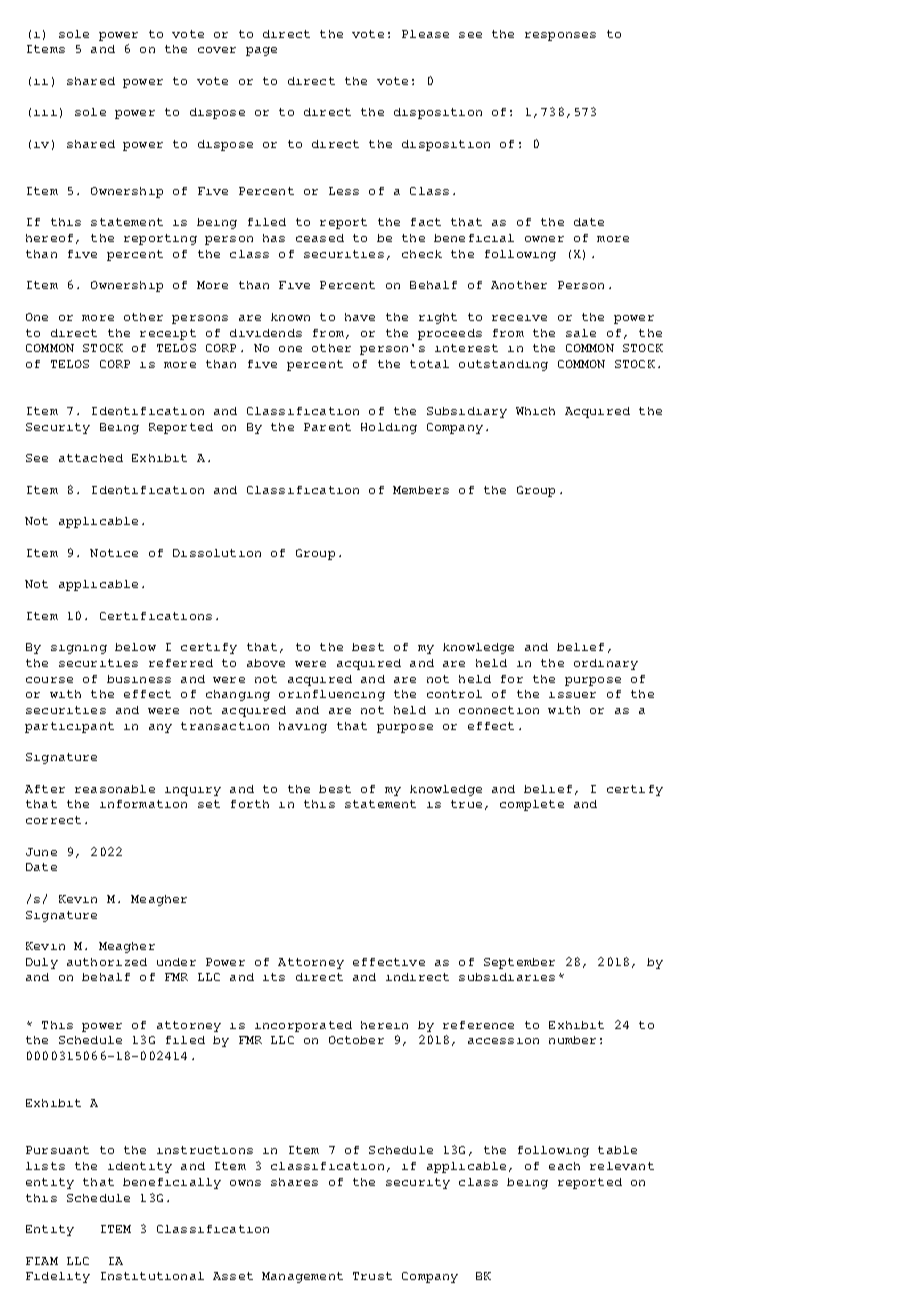 The image size is (924, 1308). What do you see at coordinates (560, 36) in the screenshot?
I see `responses` at bounding box center [560, 36].
